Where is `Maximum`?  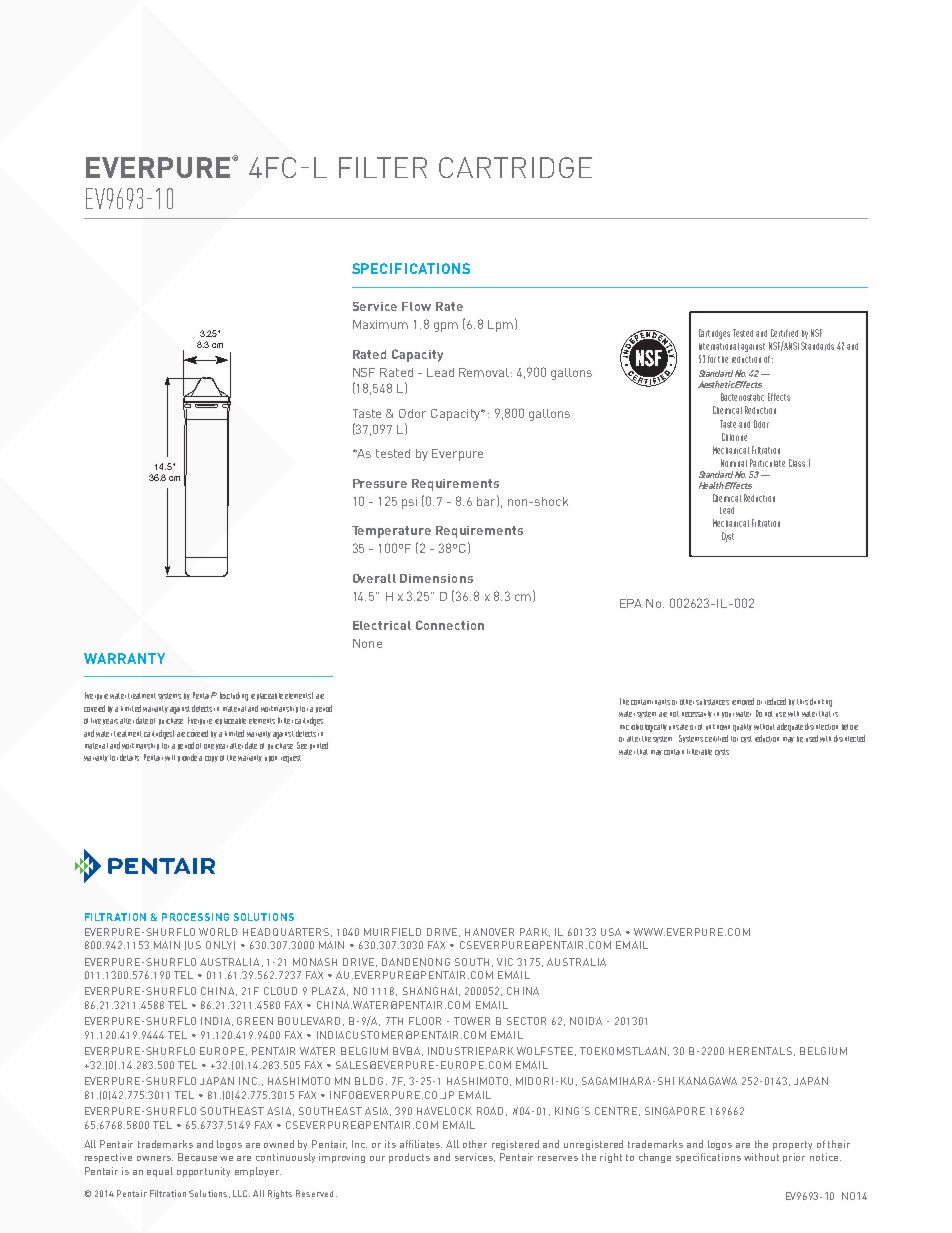 Maximum is located at coordinates (380, 324).
